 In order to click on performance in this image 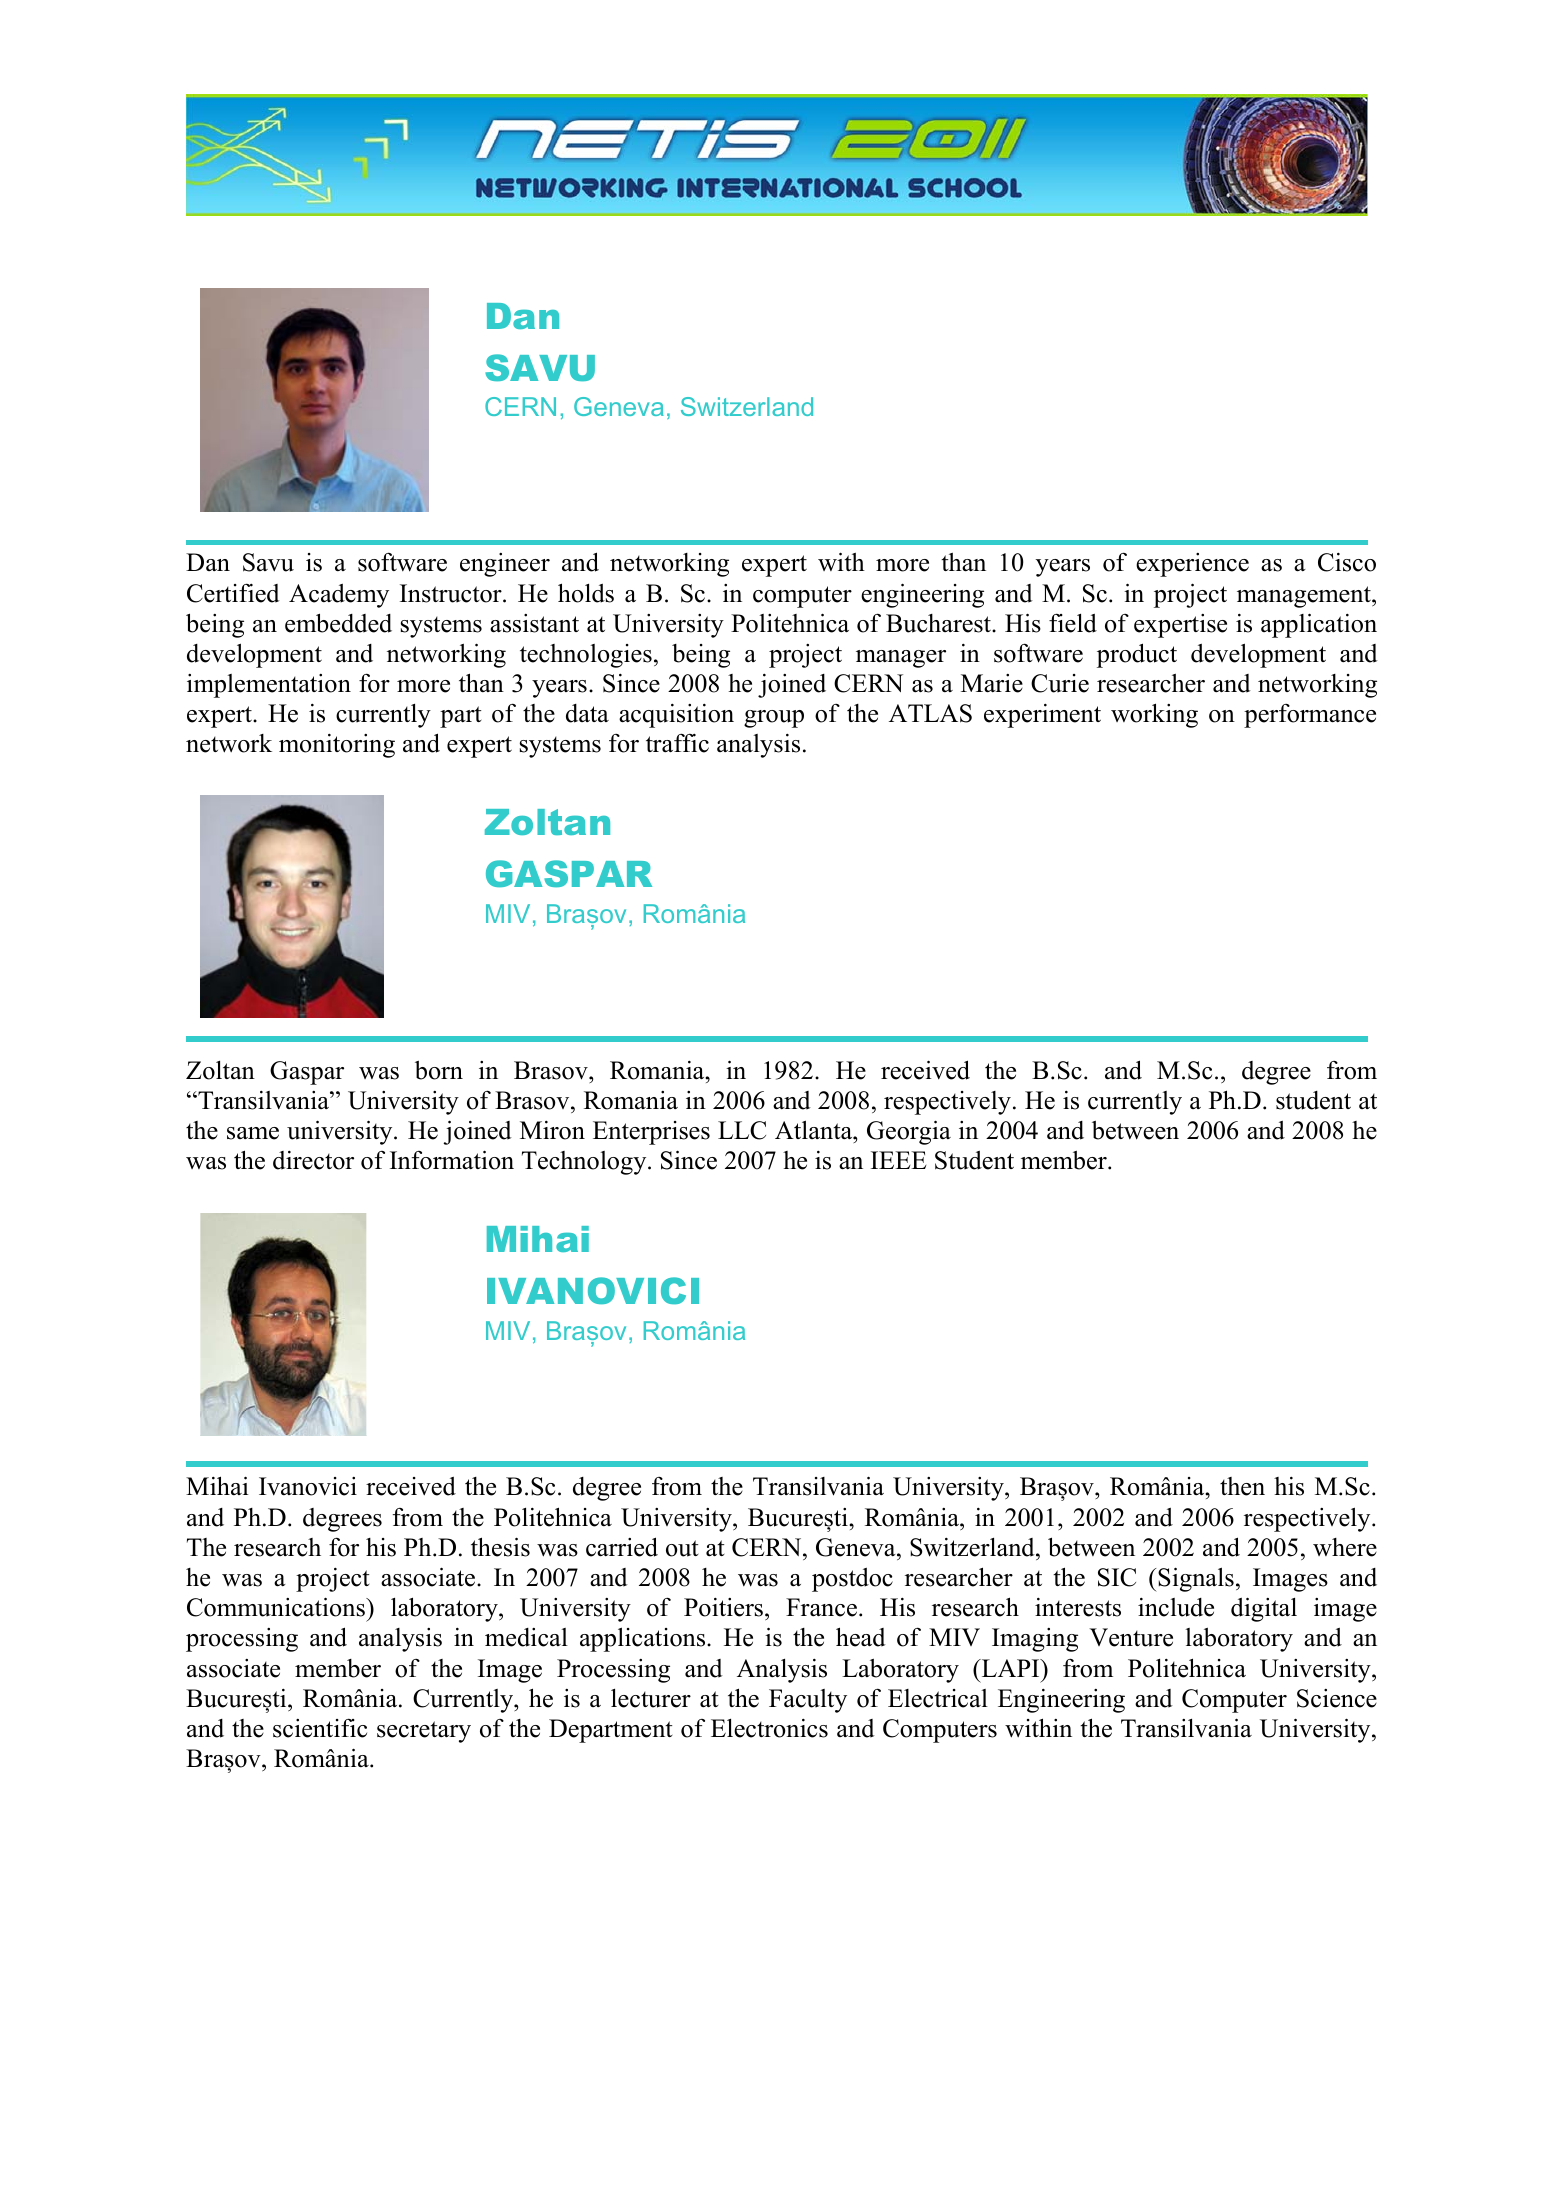, I will do `click(1310, 716)`.
